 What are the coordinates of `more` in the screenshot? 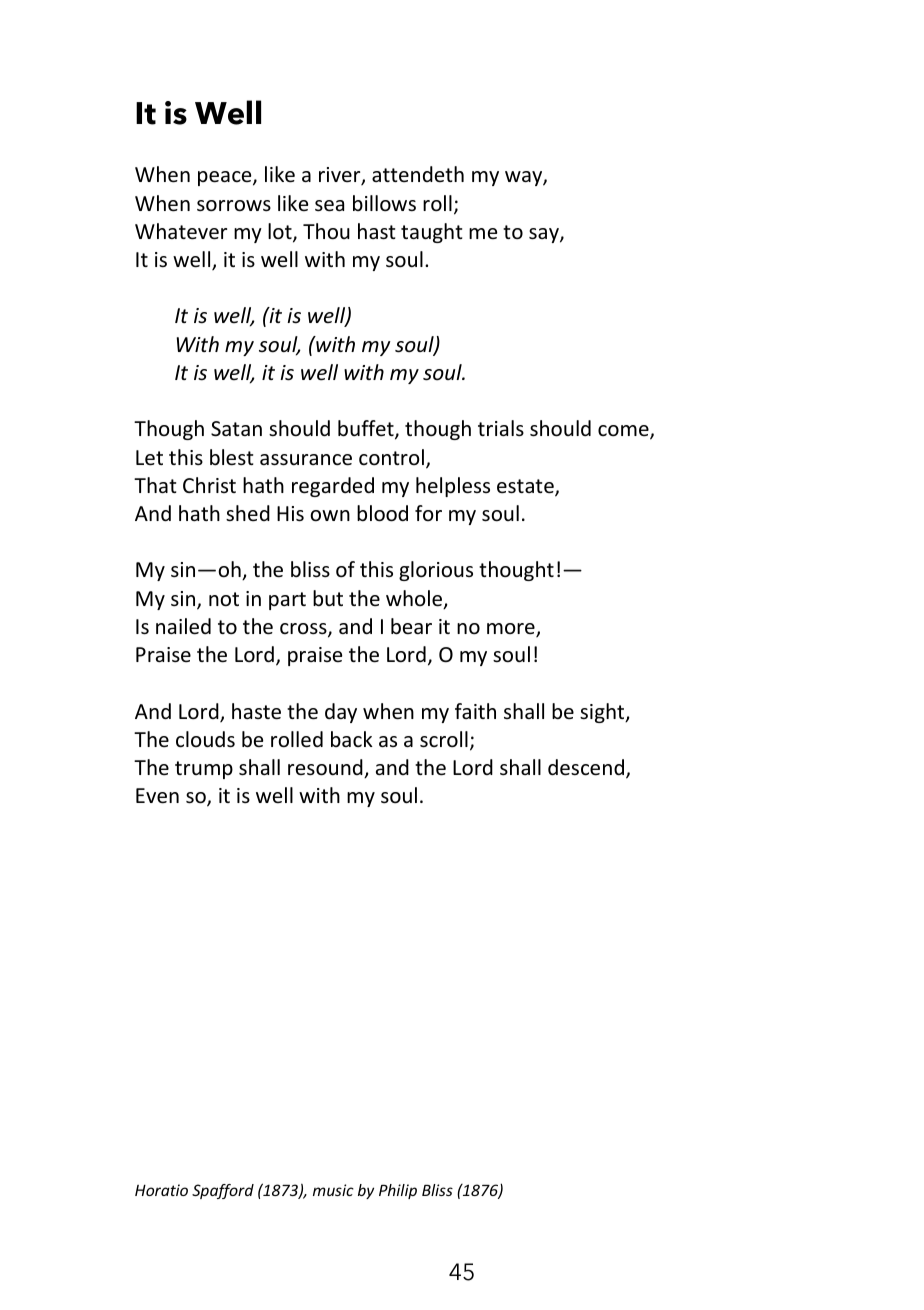 It's located at (512, 630).
